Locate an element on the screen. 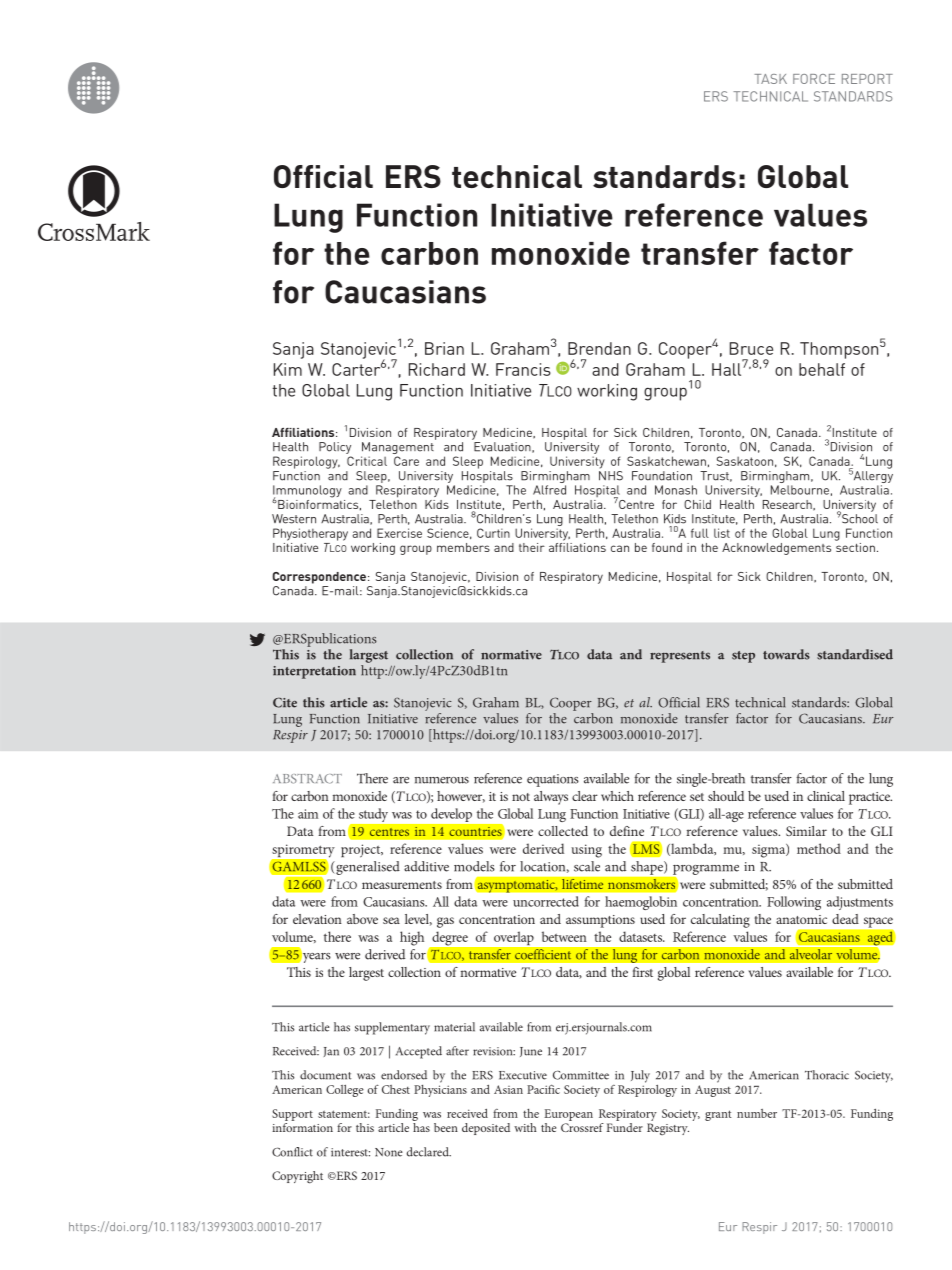 This screenshot has width=952, height=1270. None is located at coordinates (389, 1152).
